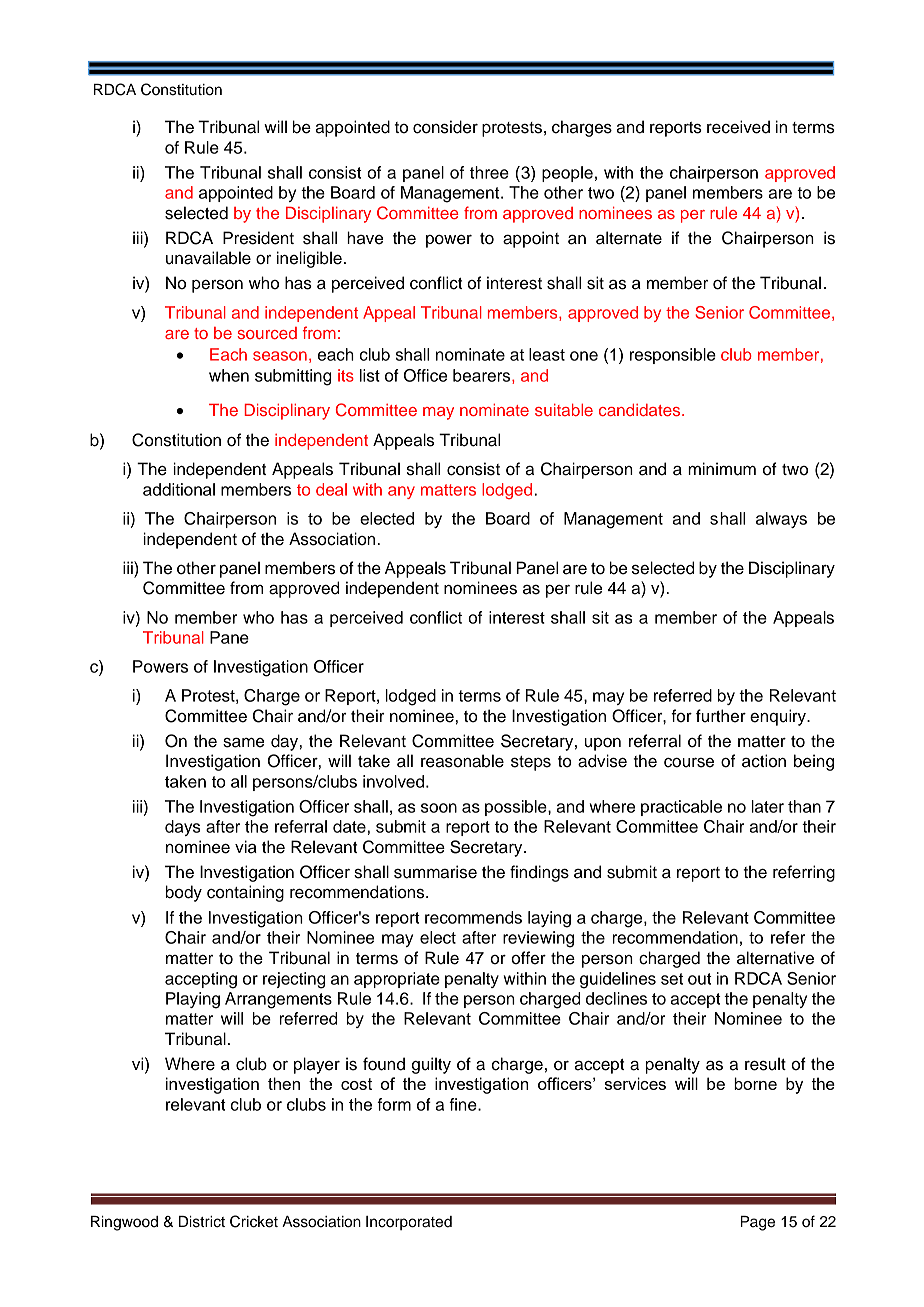  Describe the element at coordinates (721, 716) in the document. I see `further` at that location.
